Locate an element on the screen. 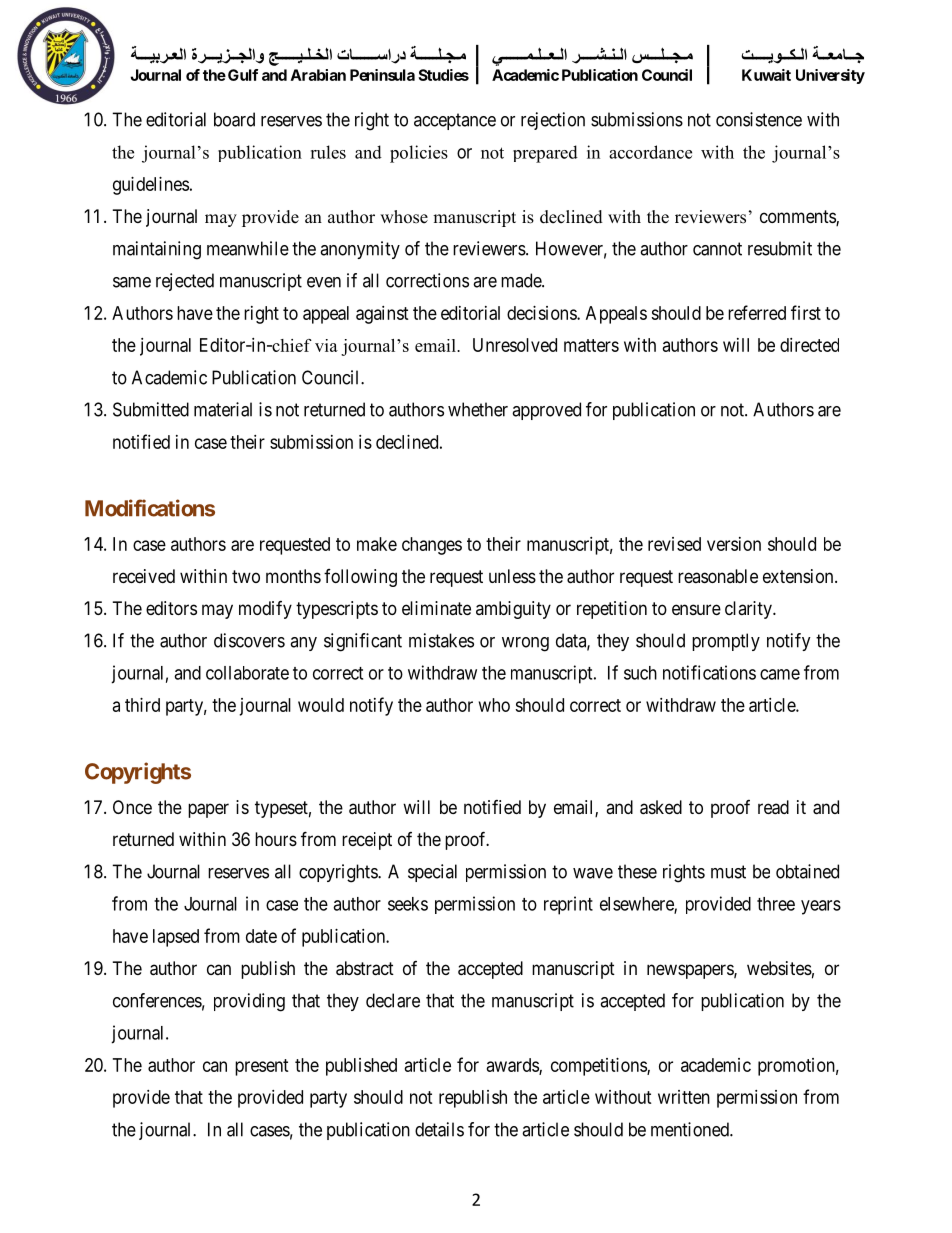  version is located at coordinates (734, 544).
